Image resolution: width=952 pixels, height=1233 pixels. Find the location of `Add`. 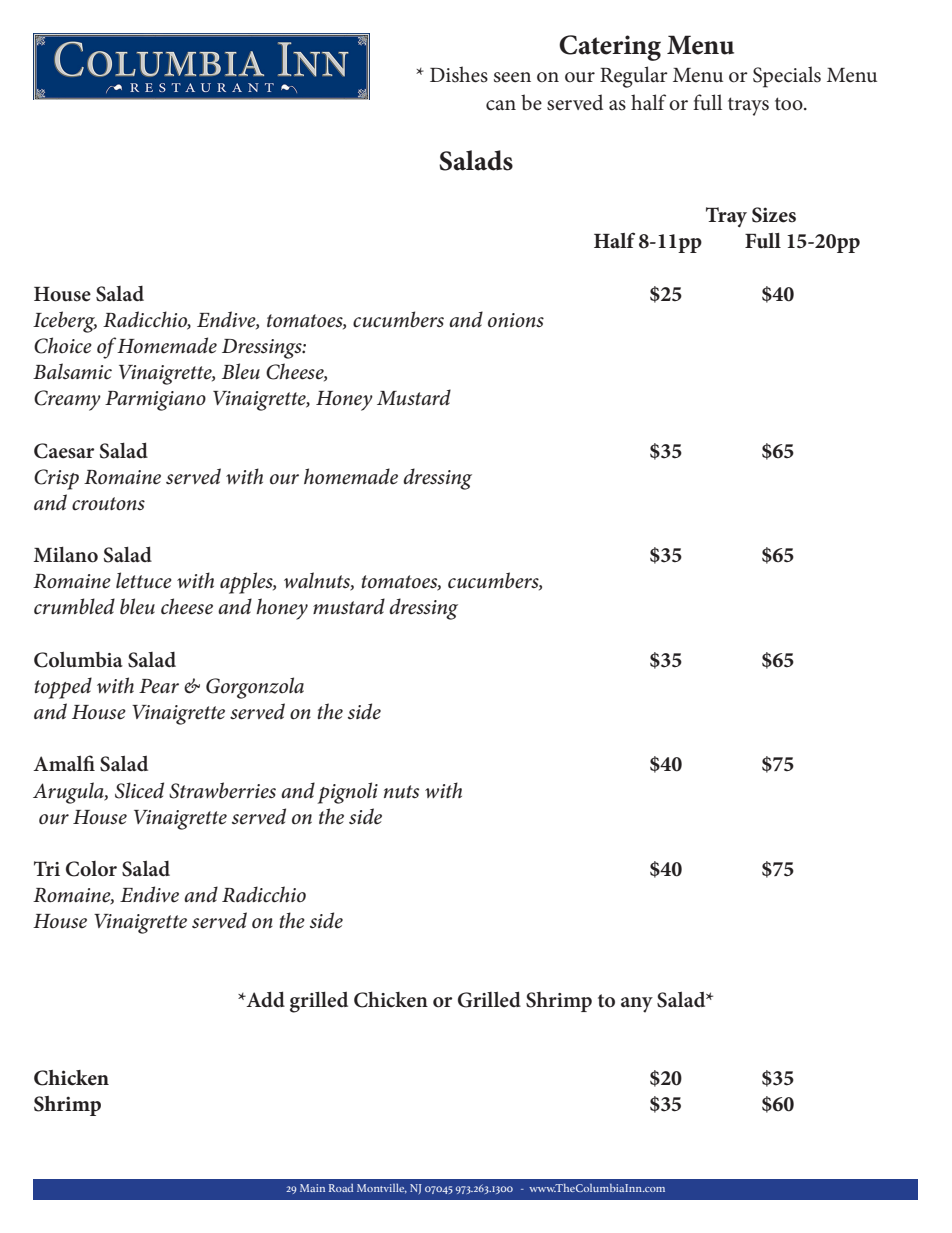

Add is located at coordinates (264, 999).
